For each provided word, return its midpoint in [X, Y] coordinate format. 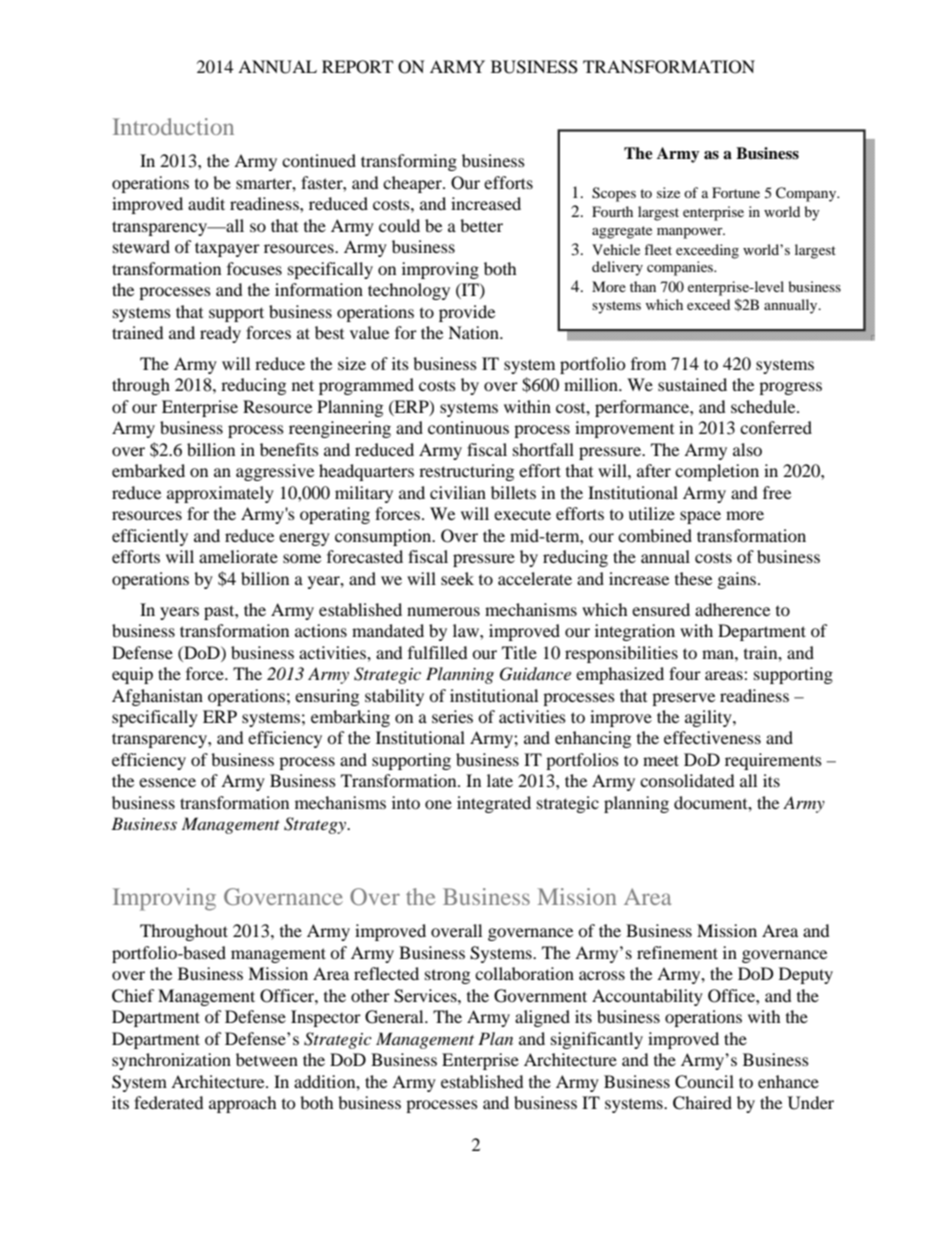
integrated [494, 804]
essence [167, 782]
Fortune [736, 192]
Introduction [173, 126]
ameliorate [238, 556]
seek [457, 578]
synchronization [171, 1061]
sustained [692, 384]
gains [738, 580]
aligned [542, 1018]
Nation [474, 332]
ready [220, 334]
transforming [409, 162]
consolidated [687, 780]
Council [704, 1082]
